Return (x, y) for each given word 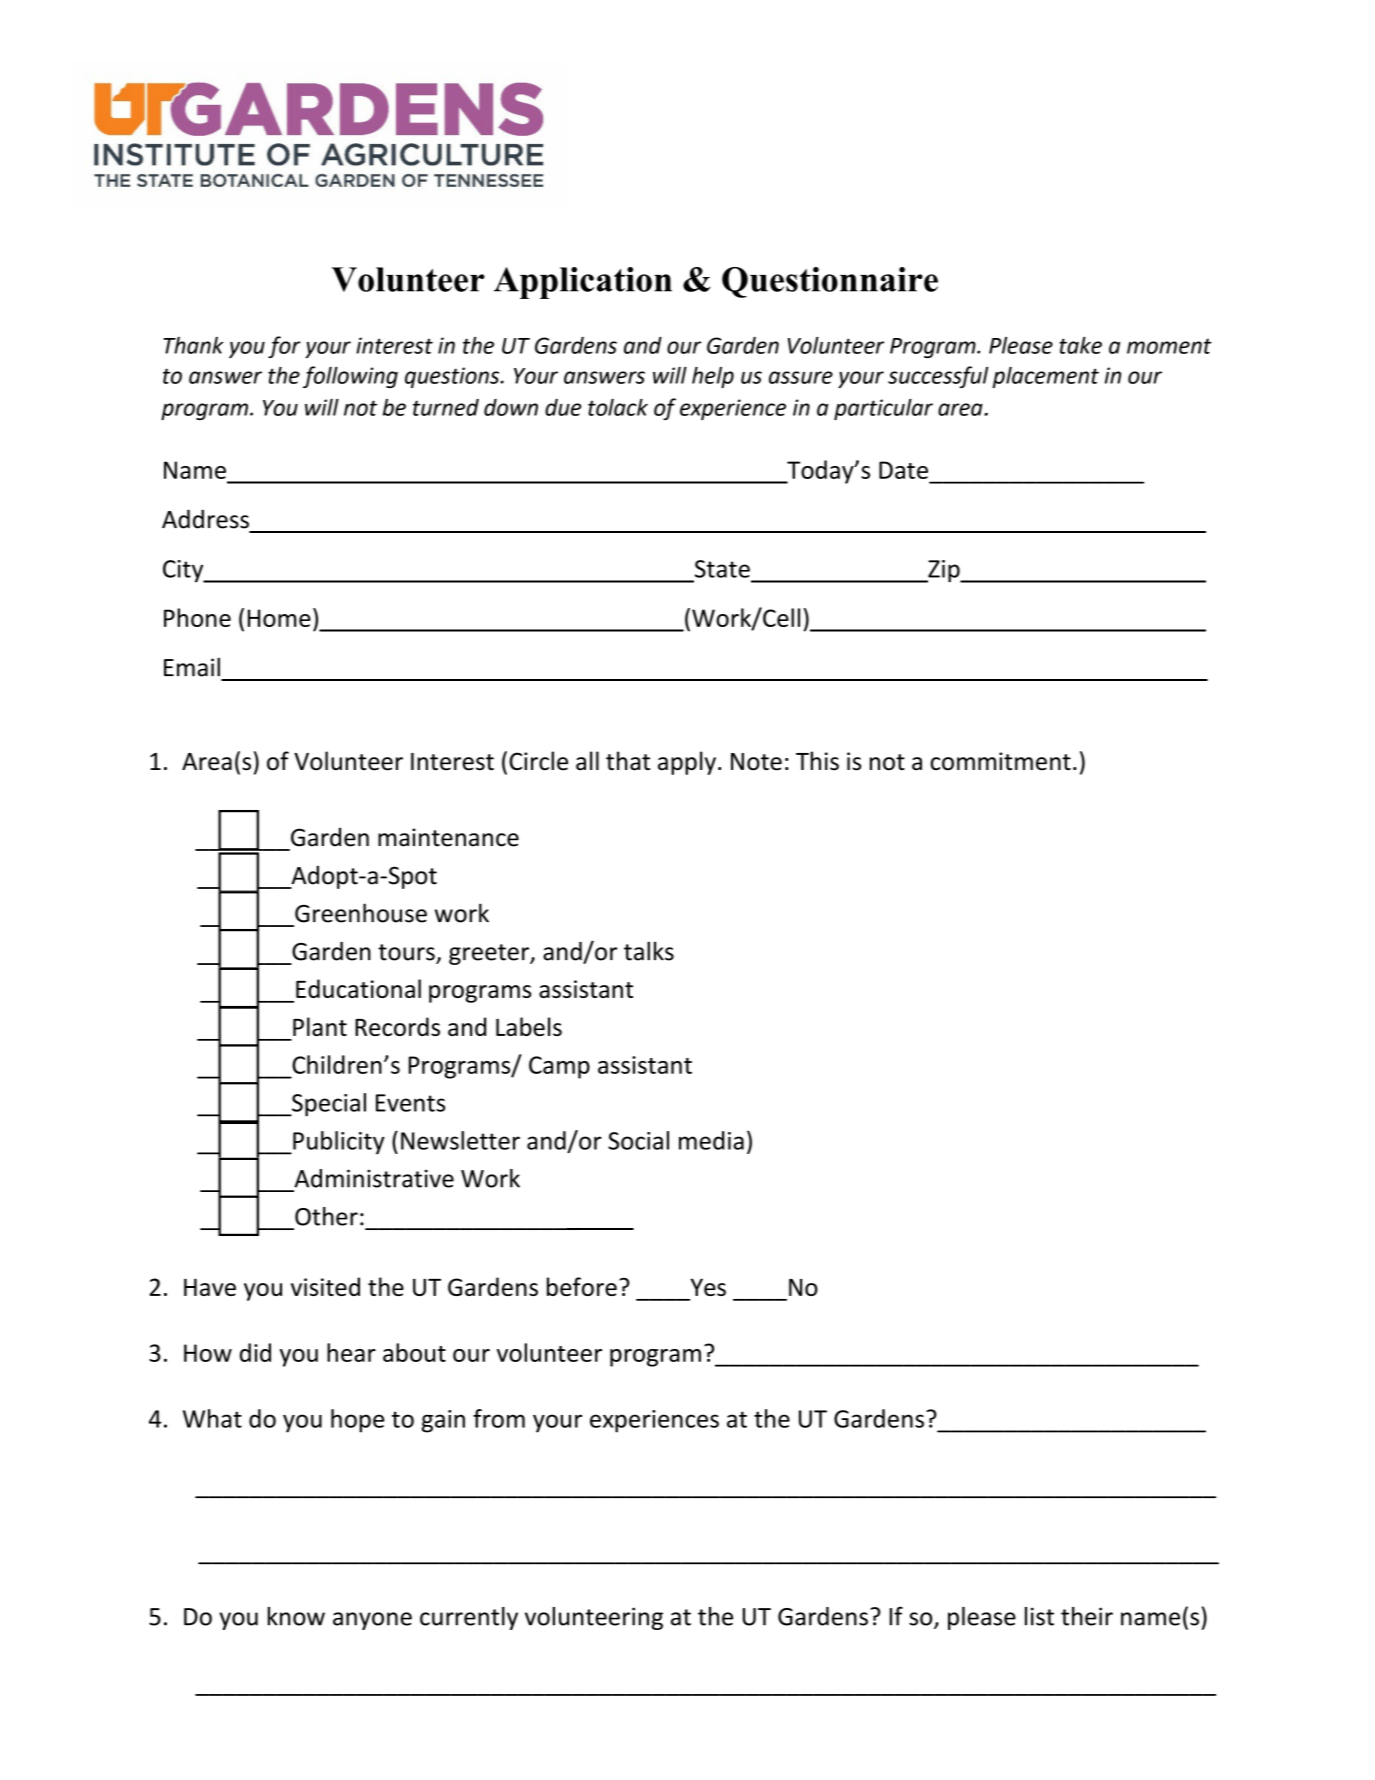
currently (469, 1618)
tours (407, 953)
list (1039, 1616)
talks (649, 951)
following (350, 377)
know (296, 1616)
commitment (1000, 761)
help (713, 377)
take (1080, 345)
